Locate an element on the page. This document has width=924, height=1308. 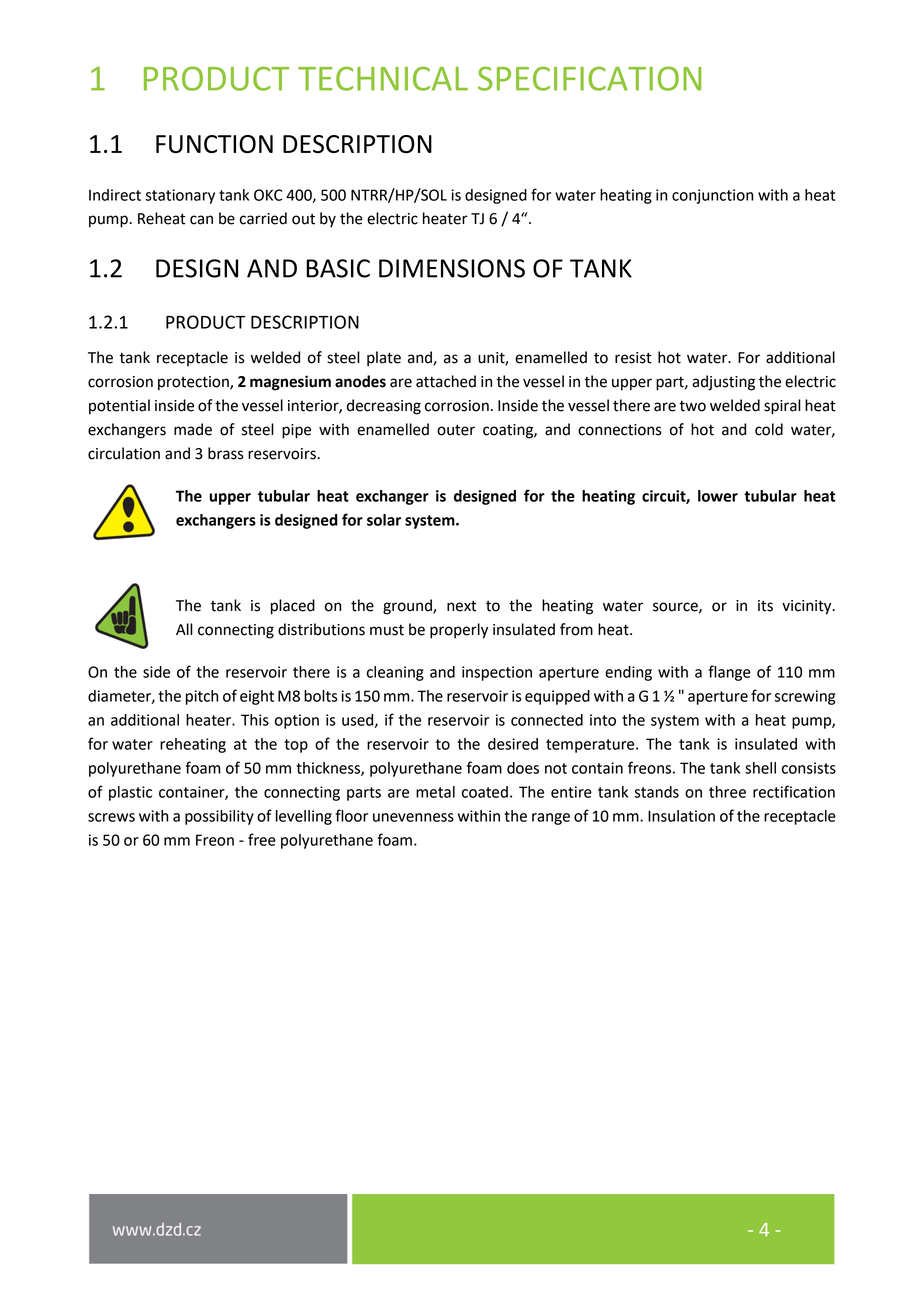
next is located at coordinates (462, 606).
